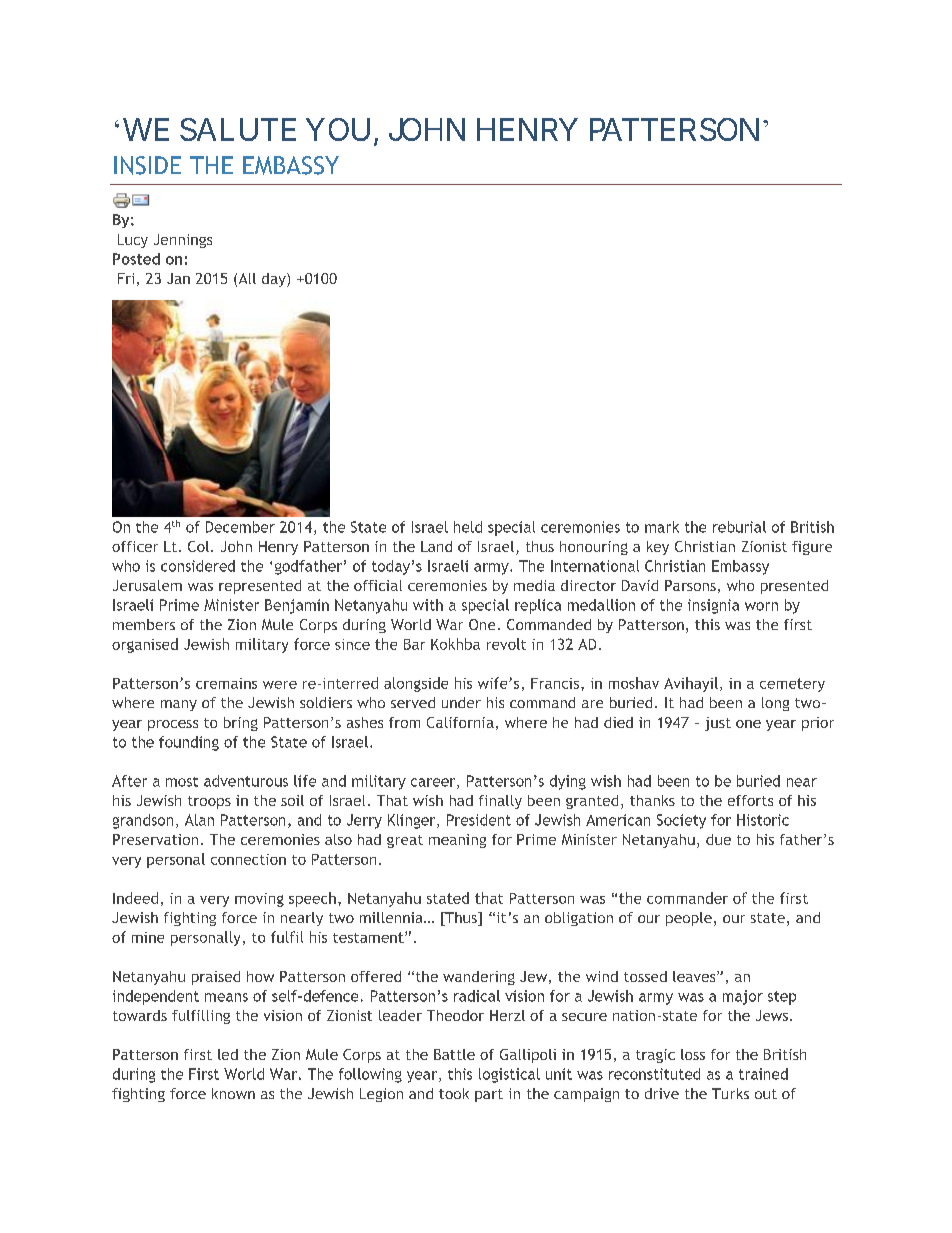 This screenshot has width=952, height=1233. Describe the element at coordinates (238, 129) in the screenshot. I see `SALUTE` at that location.
